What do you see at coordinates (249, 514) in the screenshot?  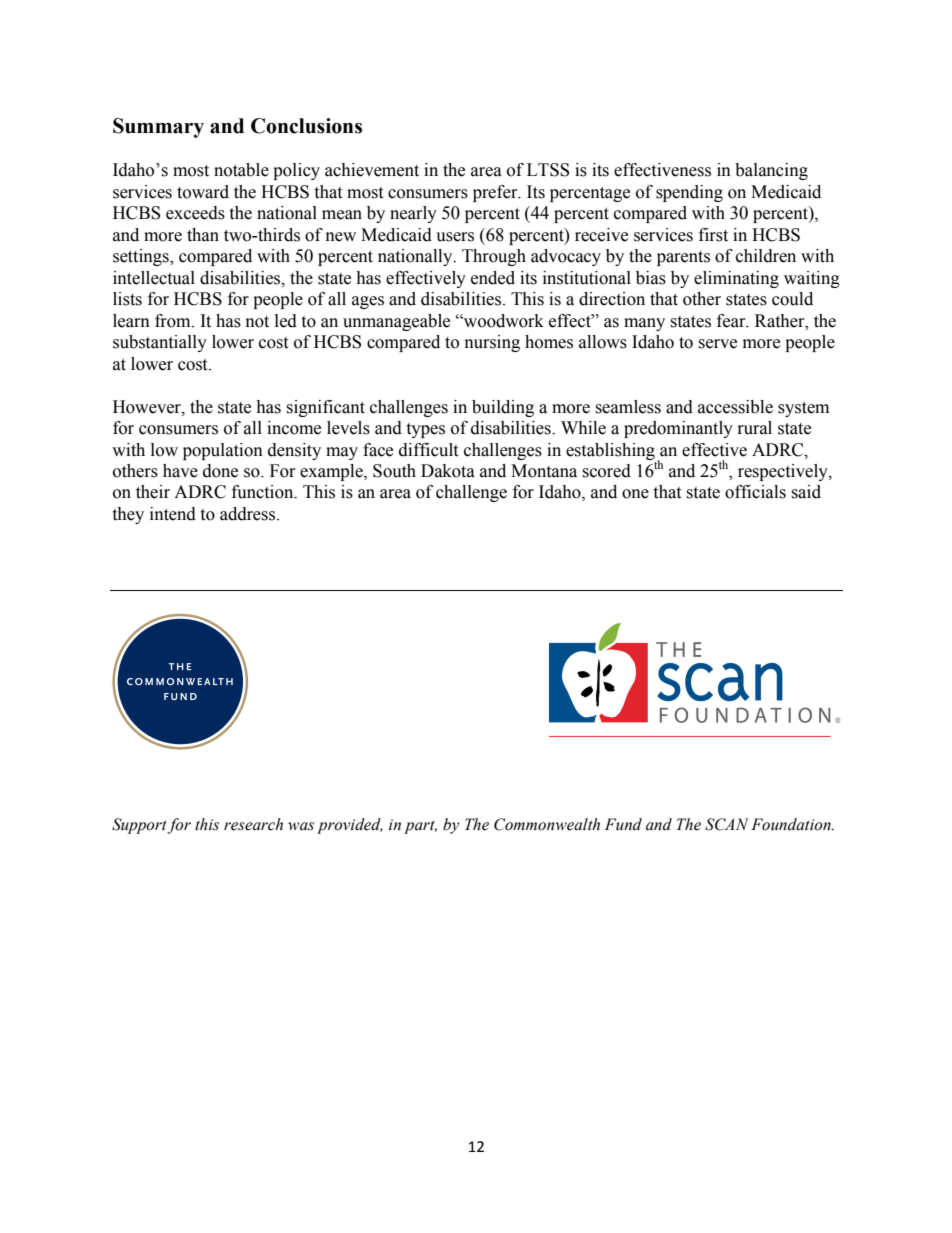 I see `address` at bounding box center [249, 514].
